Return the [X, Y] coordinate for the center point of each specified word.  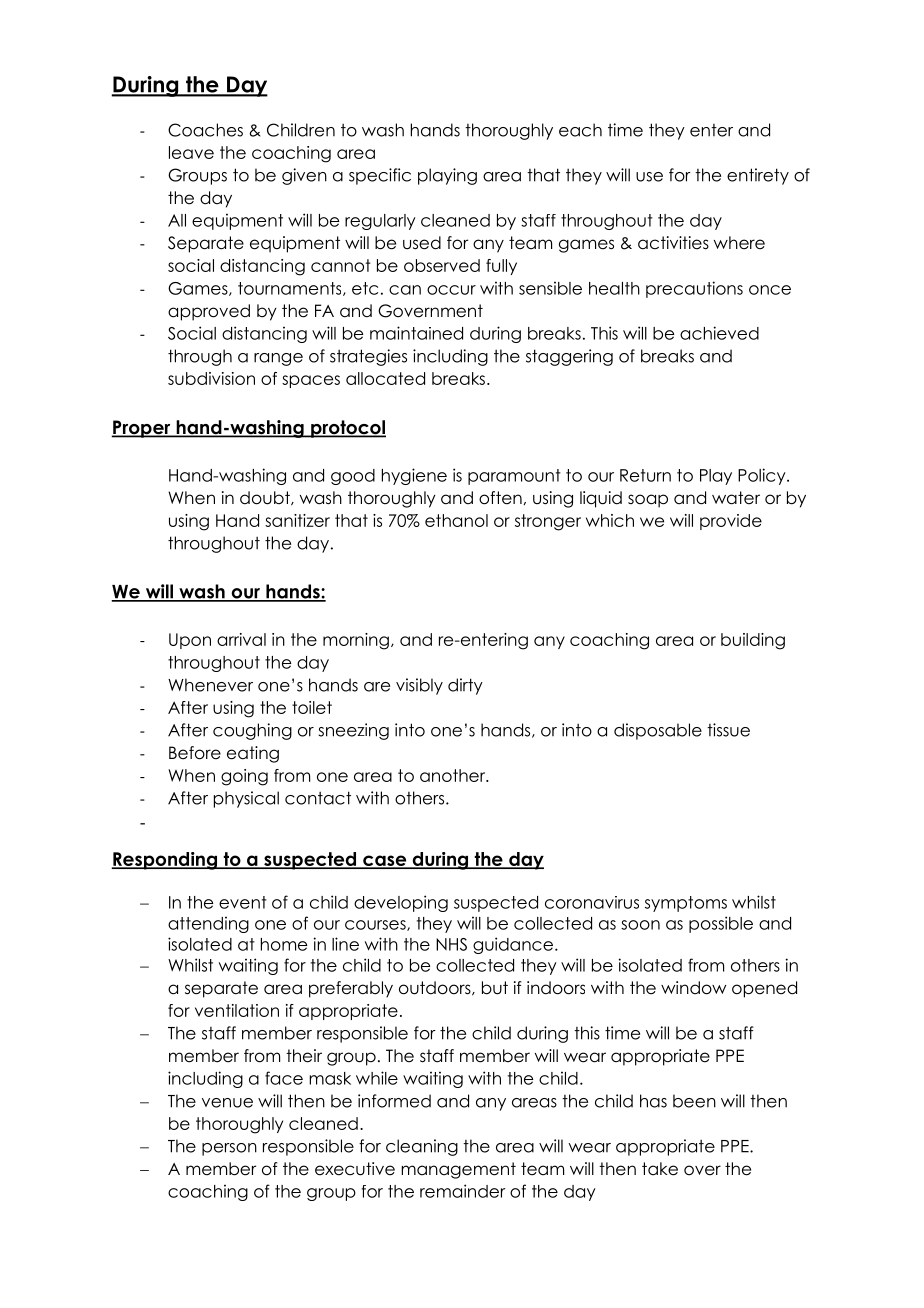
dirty [465, 686]
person [229, 1149]
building [753, 641]
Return [645, 475]
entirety [758, 176]
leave [191, 152]
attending [208, 924]
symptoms [686, 904]
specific [380, 176]
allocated [385, 378]
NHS [451, 944]
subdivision [211, 378]
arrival [241, 639]
